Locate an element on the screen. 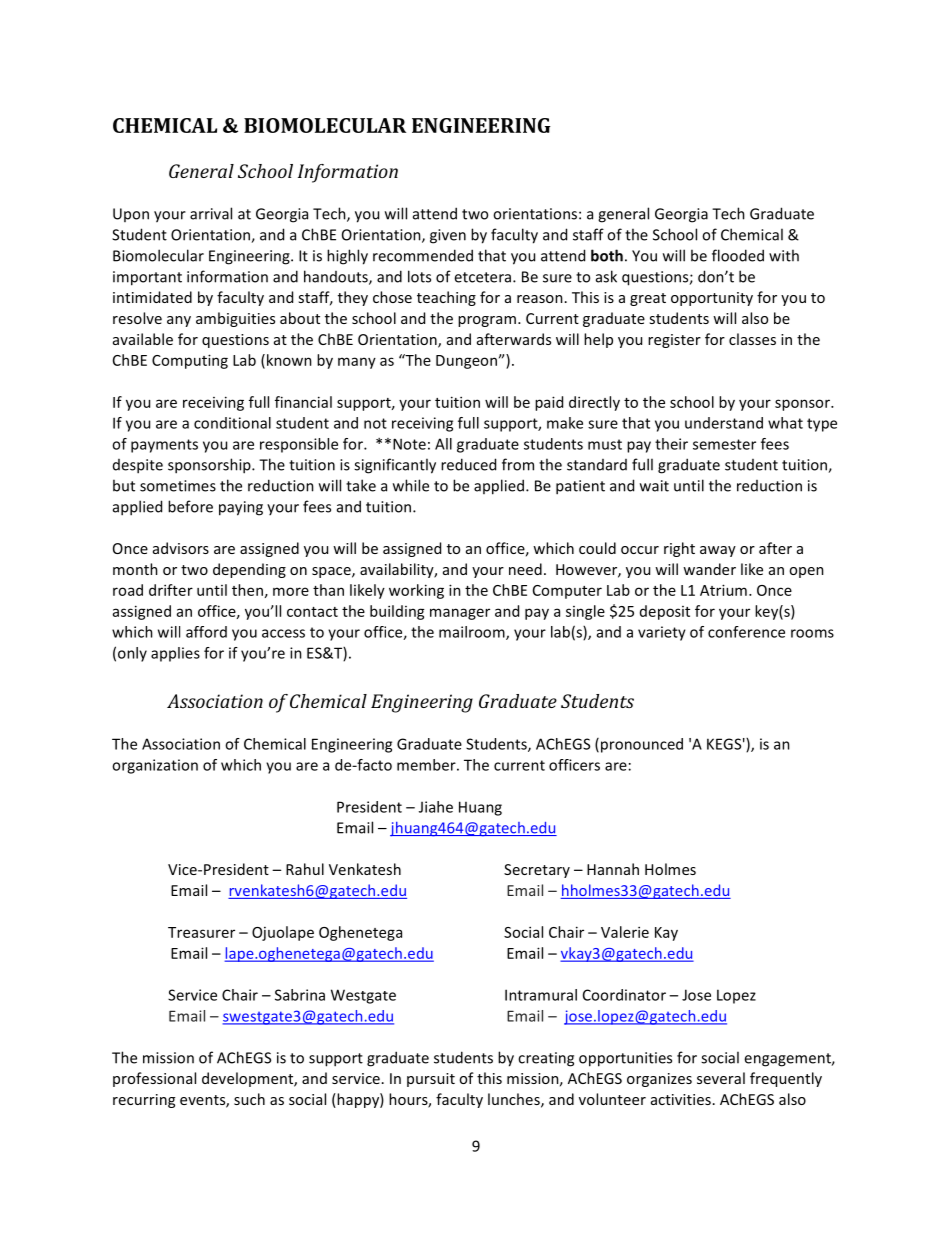 The height and width of the screenshot is (1233, 952). given is located at coordinates (448, 236).
